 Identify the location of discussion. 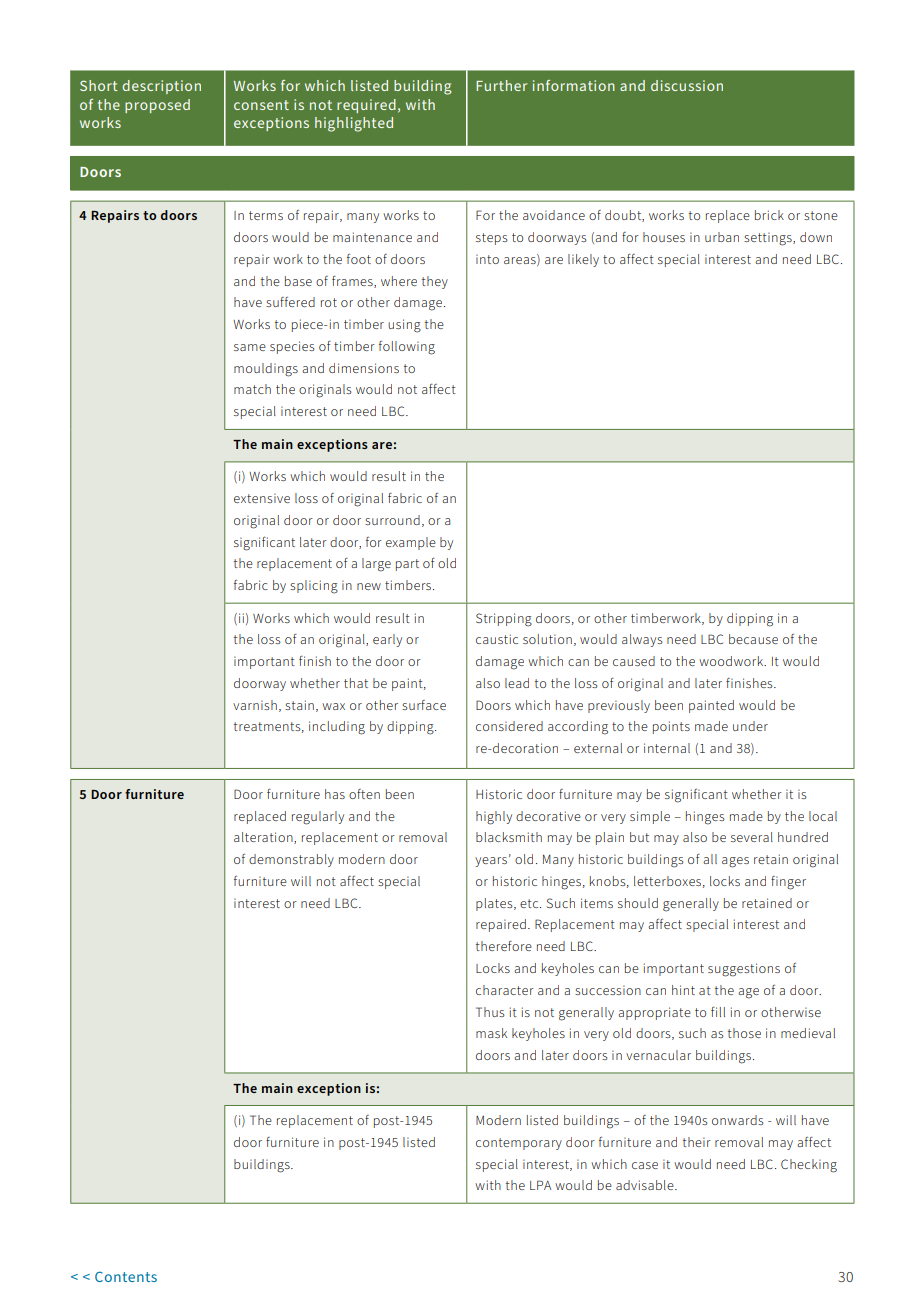
(687, 85).
